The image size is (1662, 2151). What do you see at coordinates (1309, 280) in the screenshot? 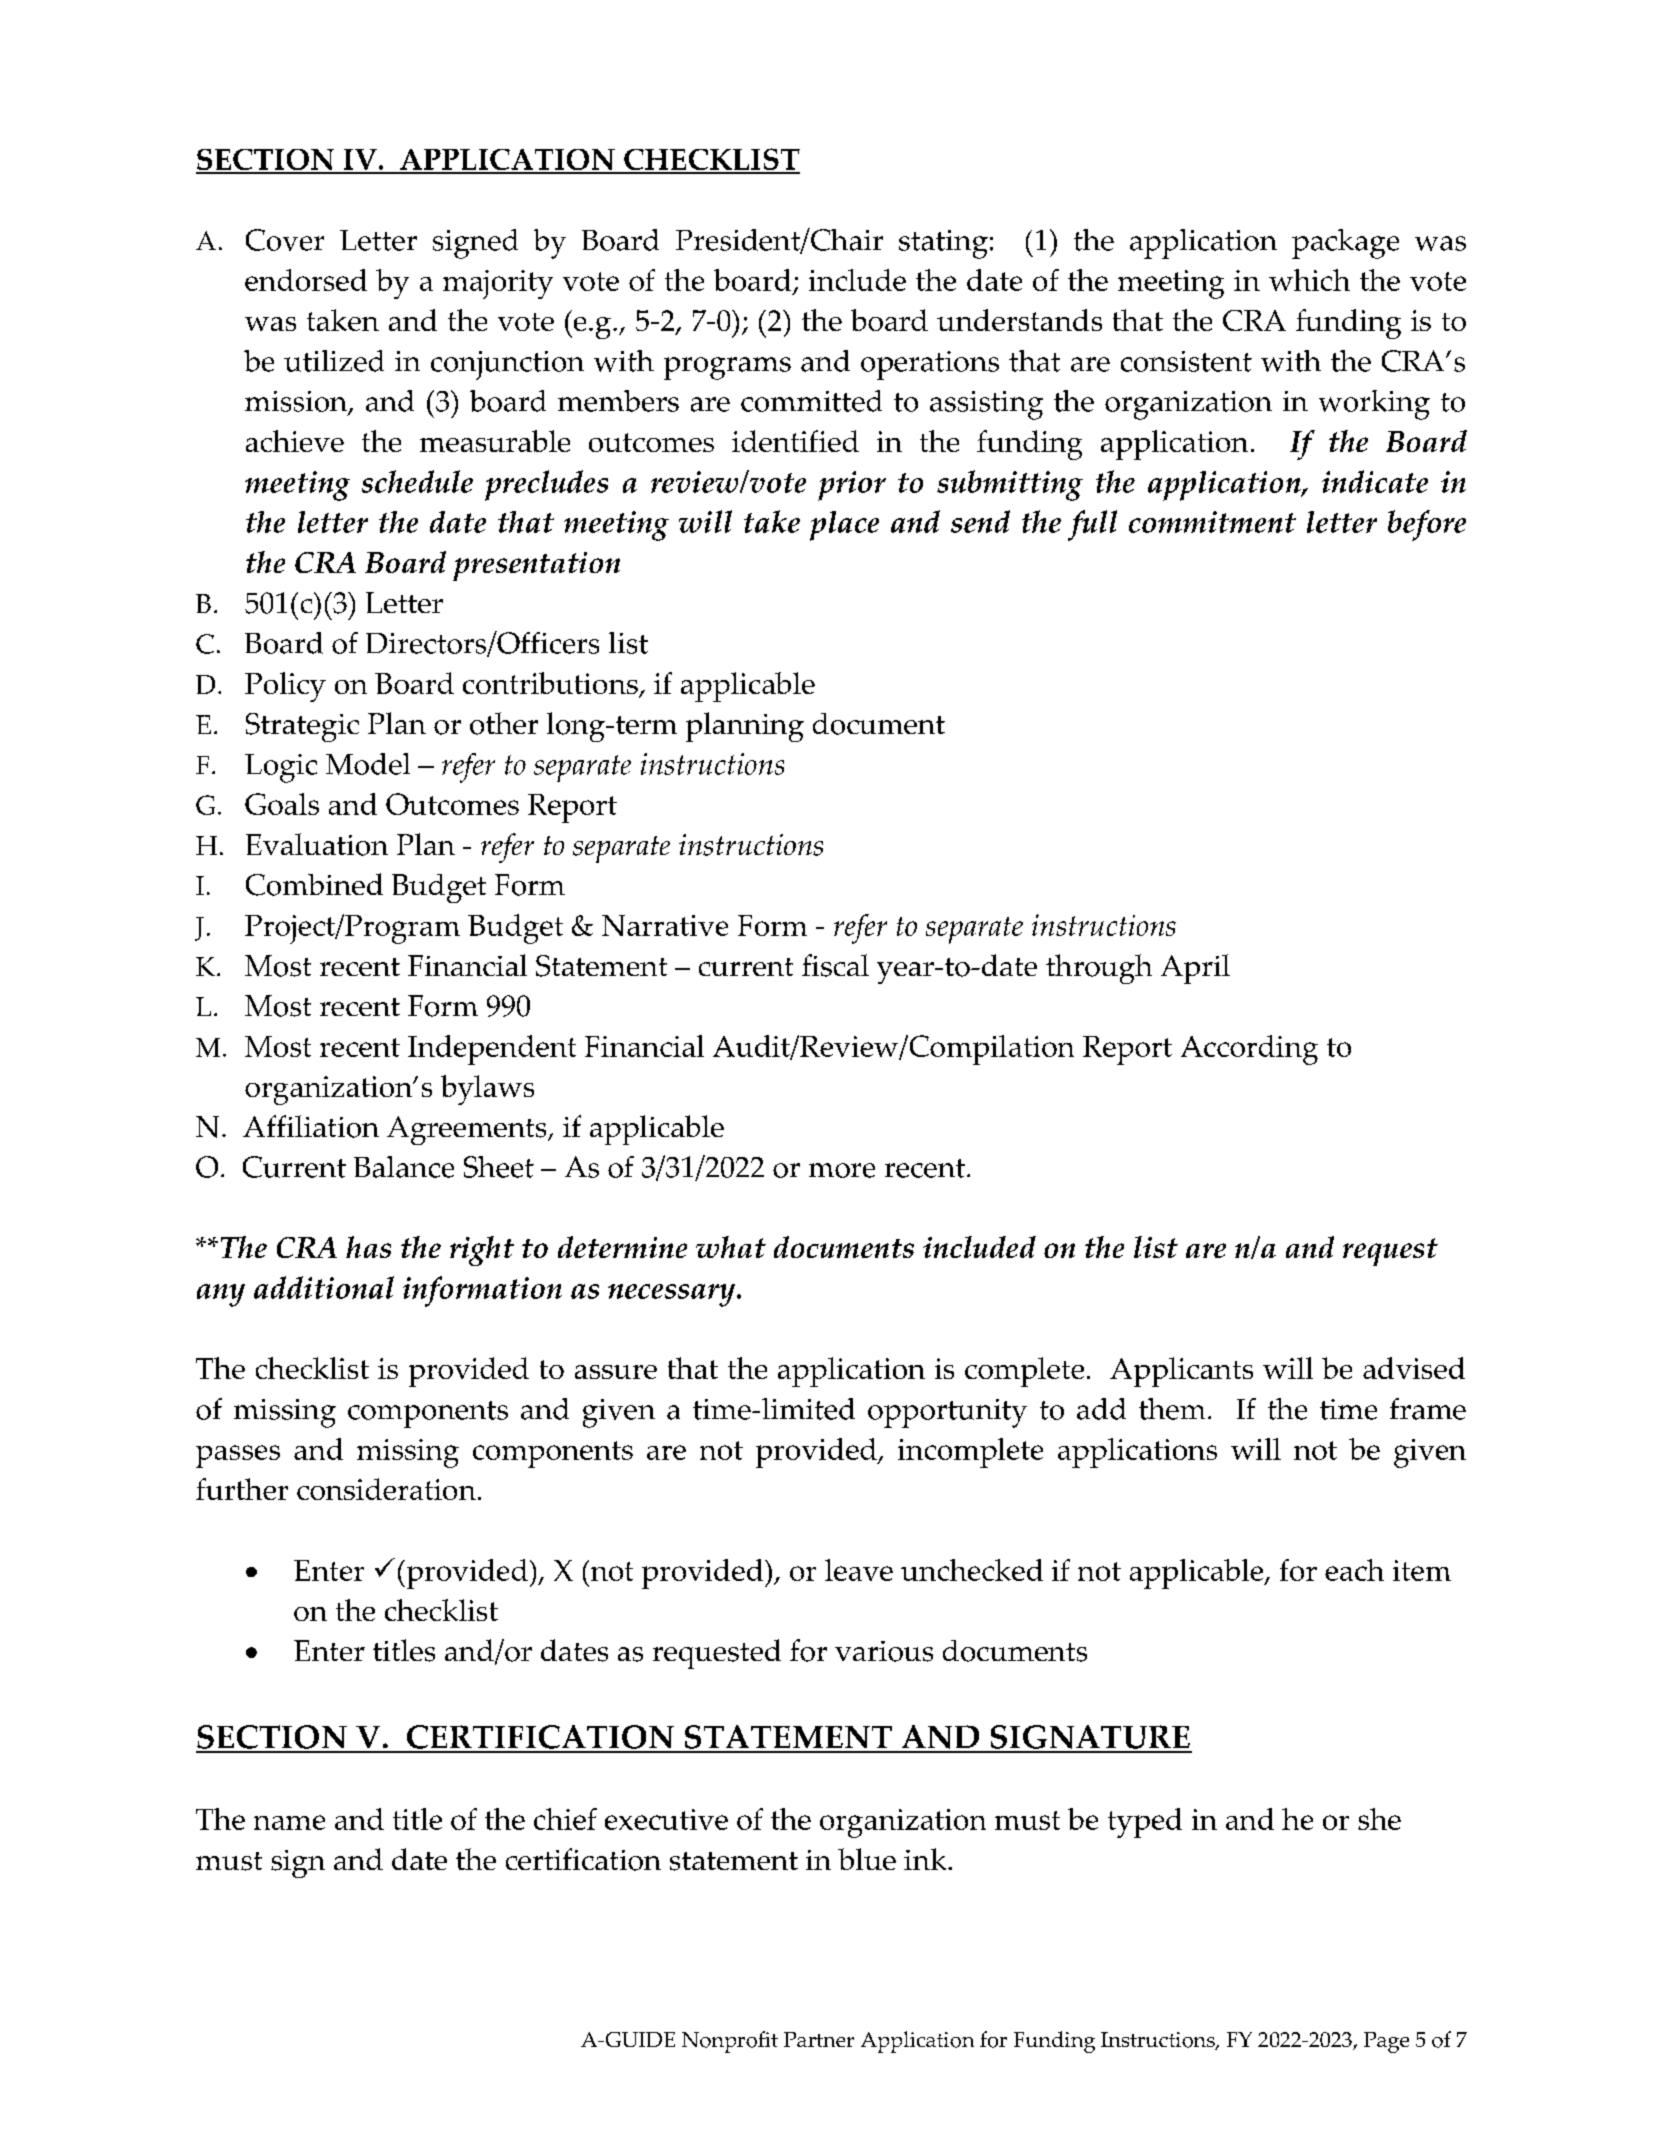
I see `which` at bounding box center [1309, 280].
